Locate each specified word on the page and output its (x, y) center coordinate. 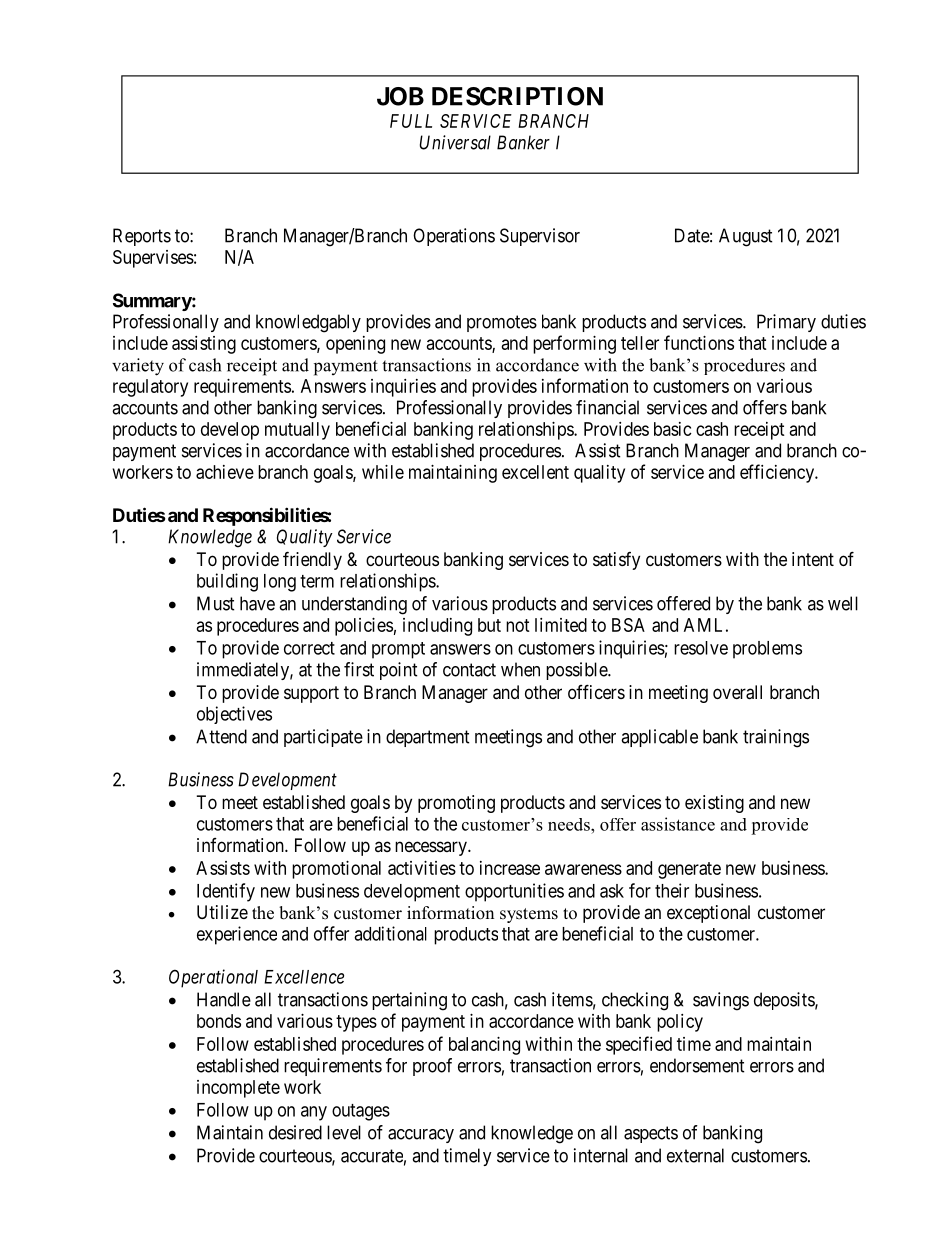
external (695, 1155)
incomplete (238, 1089)
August (746, 237)
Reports (142, 237)
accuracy (421, 1136)
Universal (455, 142)
